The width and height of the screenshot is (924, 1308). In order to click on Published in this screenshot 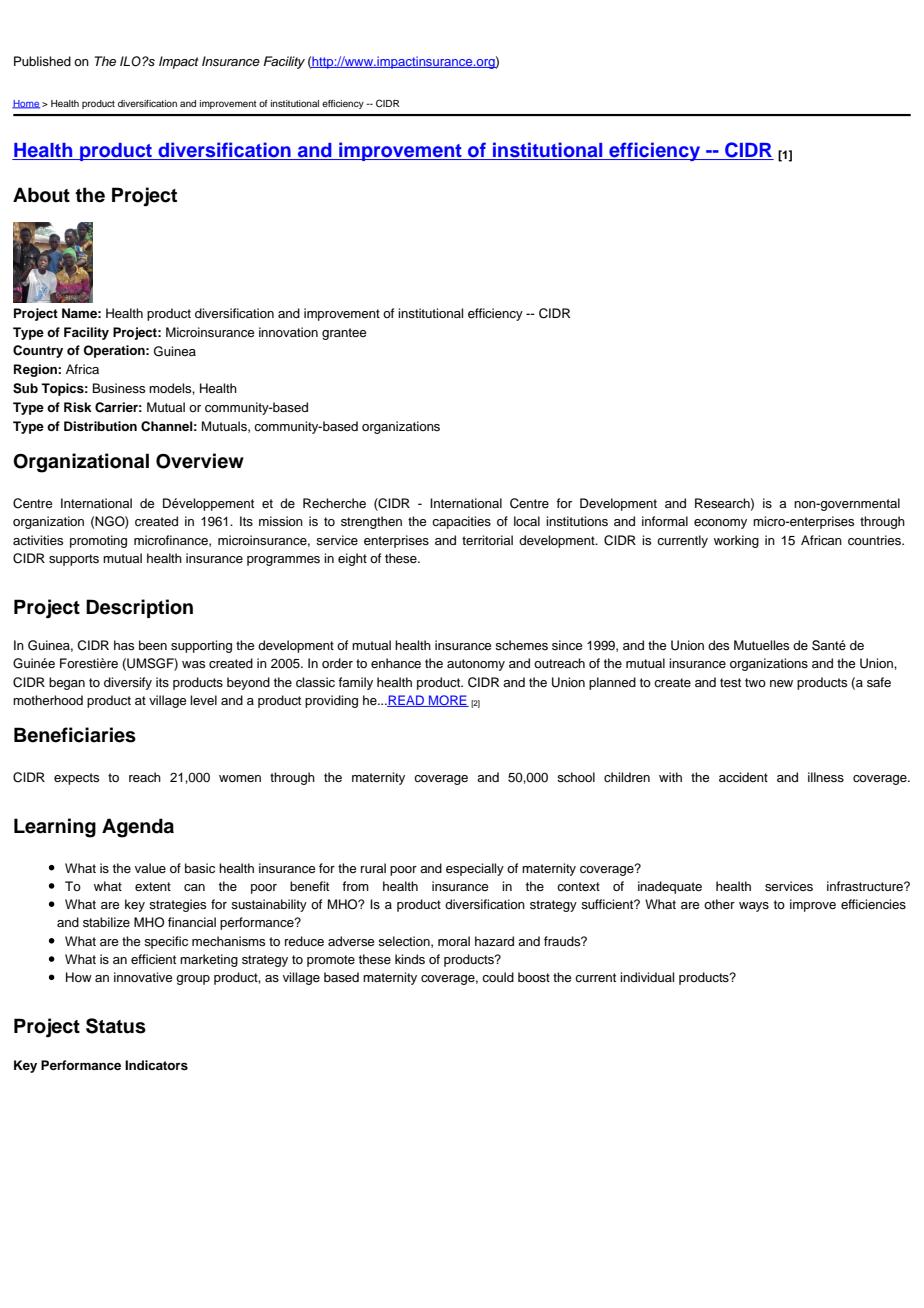, I will do `click(42, 61)`.
